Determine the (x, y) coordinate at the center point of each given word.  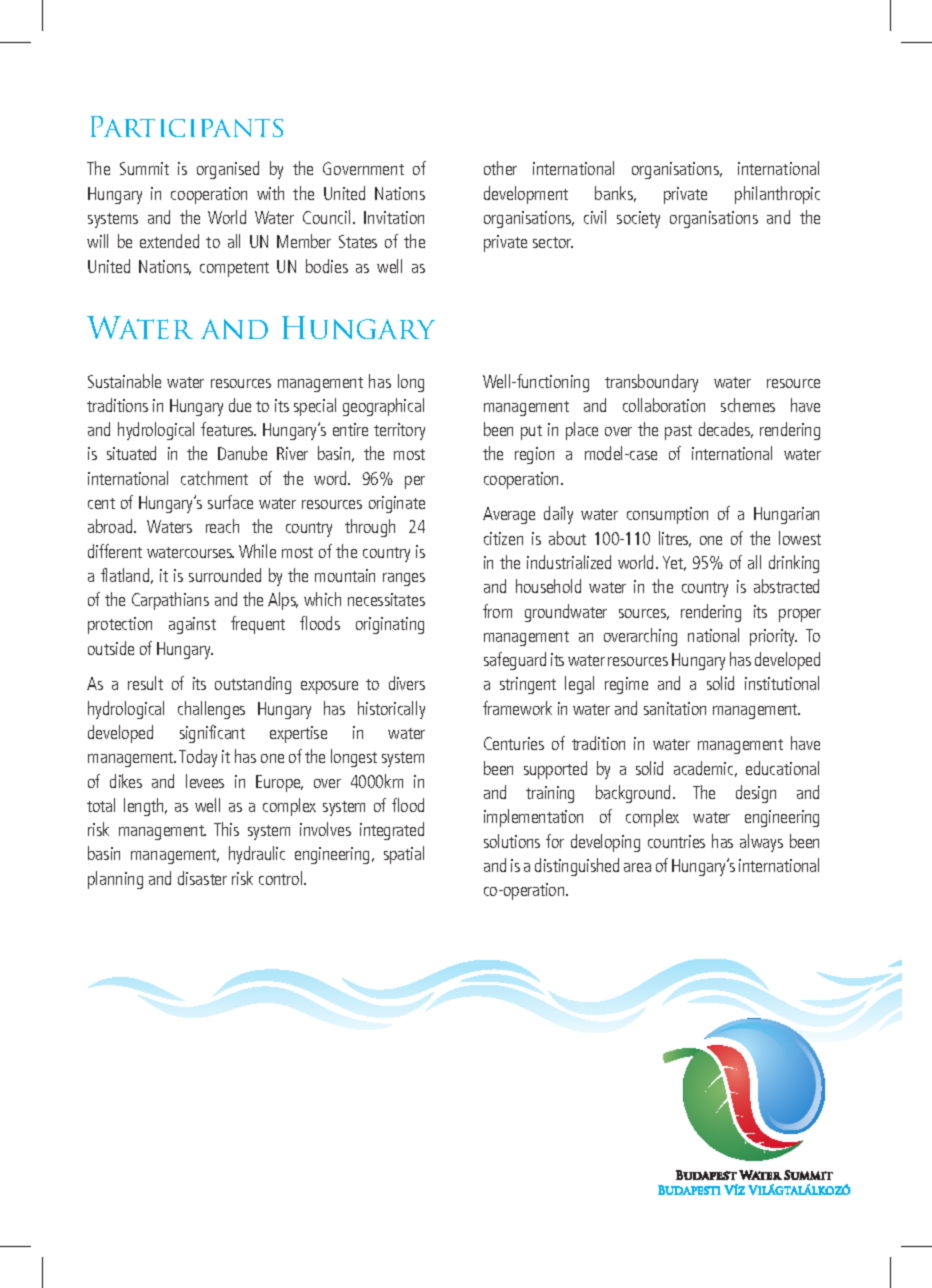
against (192, 625)
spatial (404, 855)
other (500, 168)
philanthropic (777, 195)
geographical (383, 407)
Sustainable (124, 381)
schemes (748, 405)
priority (773, 637)
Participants (187, 126)
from (497, 611)
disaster (202, 878)
